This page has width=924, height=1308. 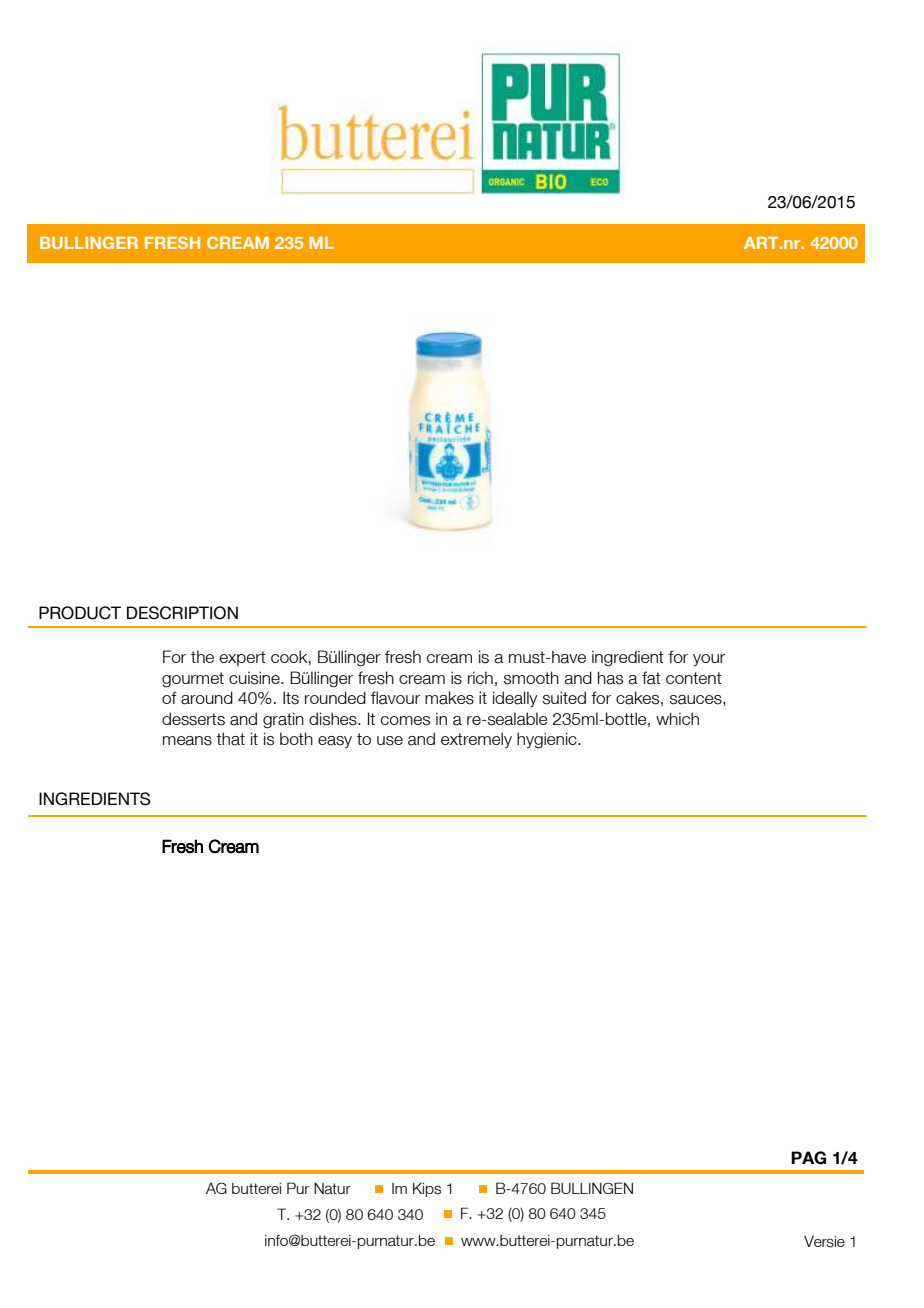 I want to click on your, so click(x=709, y=660).
